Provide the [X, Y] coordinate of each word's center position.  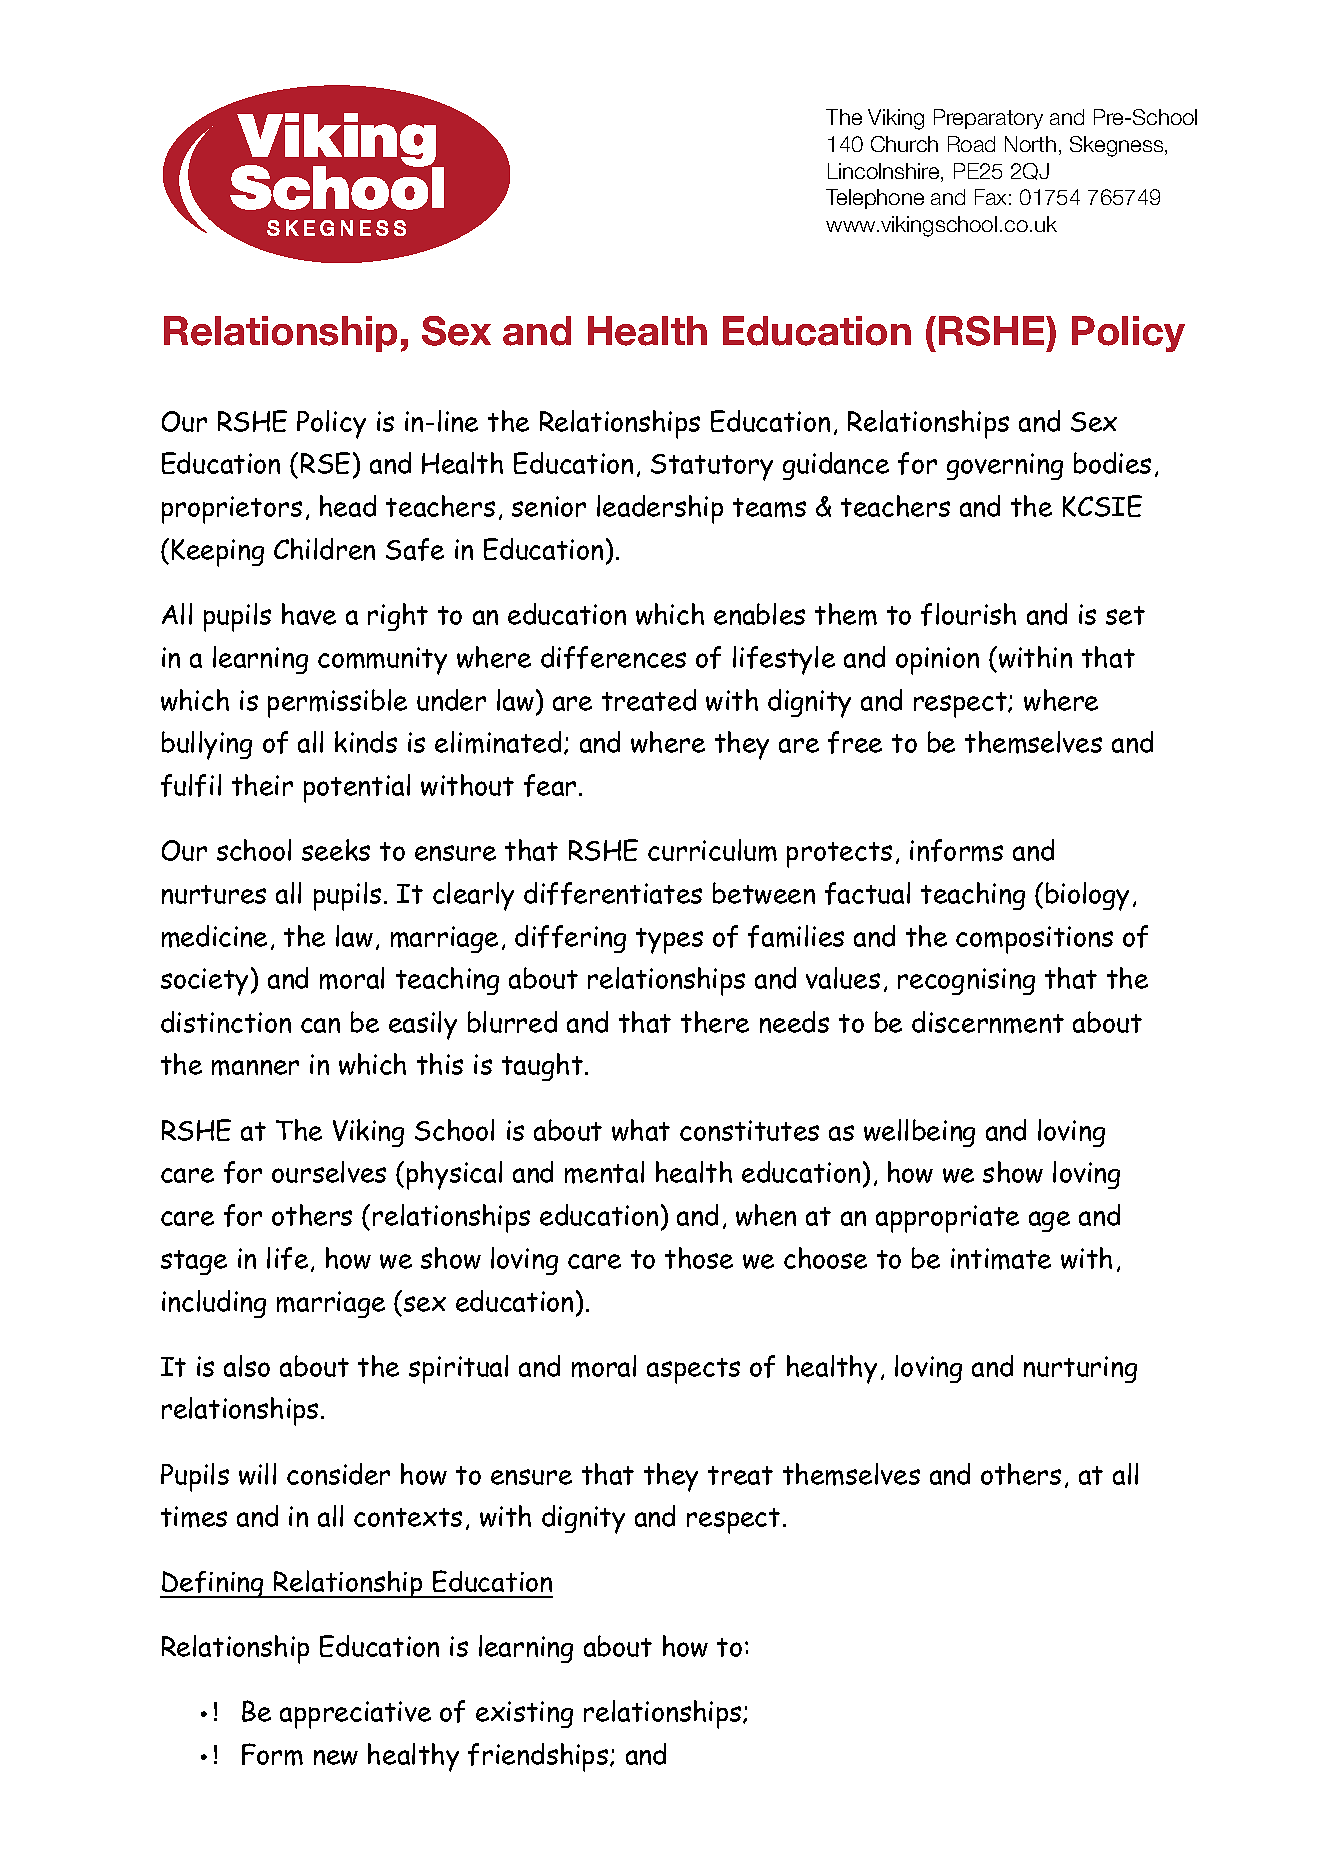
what [641, 1130]
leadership [660, 509]
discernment [988, 1022]
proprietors [232, 510]
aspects [693, 1371]
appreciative [355, 1715]
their [262, 785]
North [1030, 144]
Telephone [875, 199]
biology [1087, 896]
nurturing [1080, 1369]
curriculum [712, 850]
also [247, 1366]
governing [1005, 466]
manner [255, 1068]
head [348, 506]
